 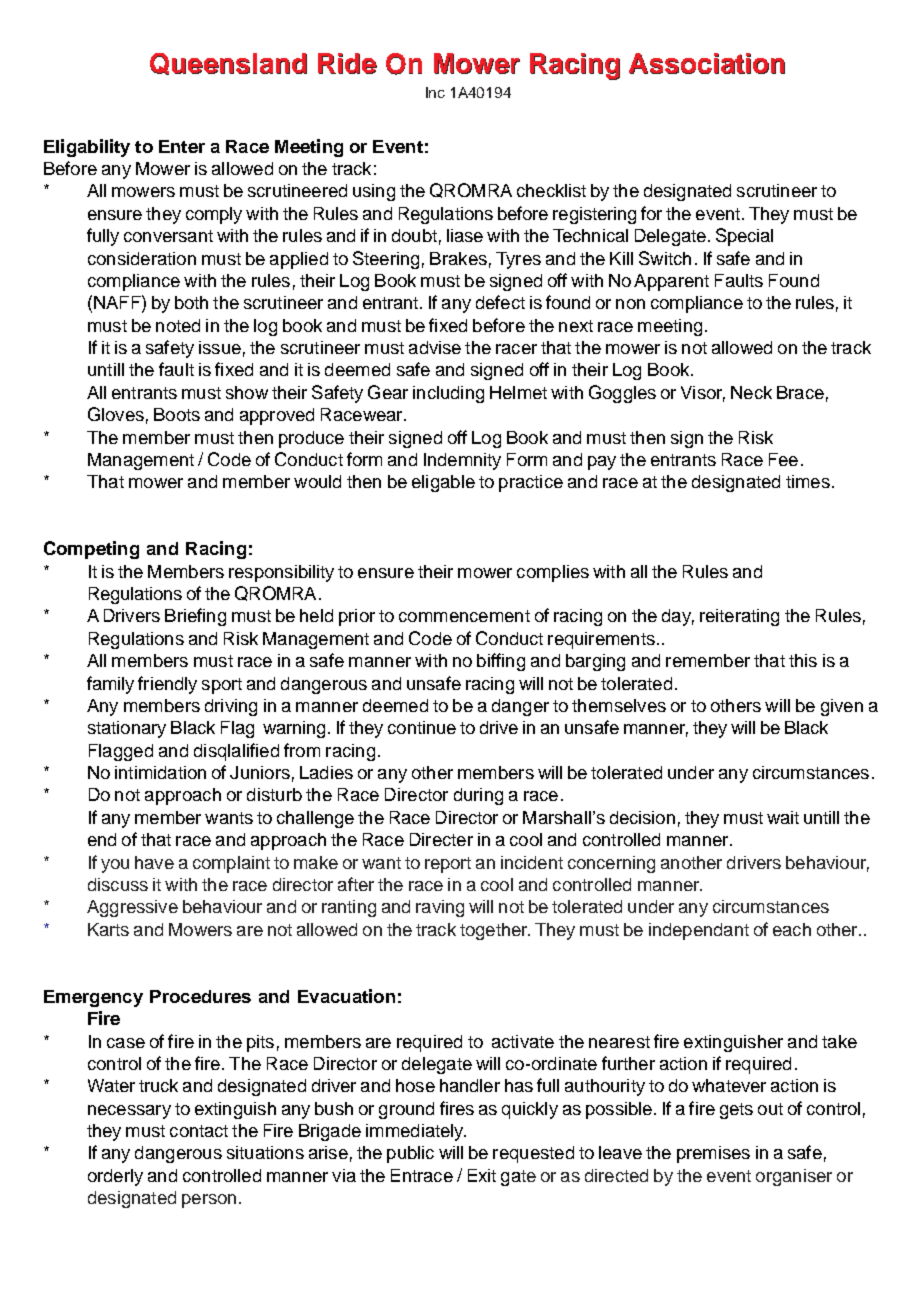 I want to click on Exit, so click(x=482, y=1175).
